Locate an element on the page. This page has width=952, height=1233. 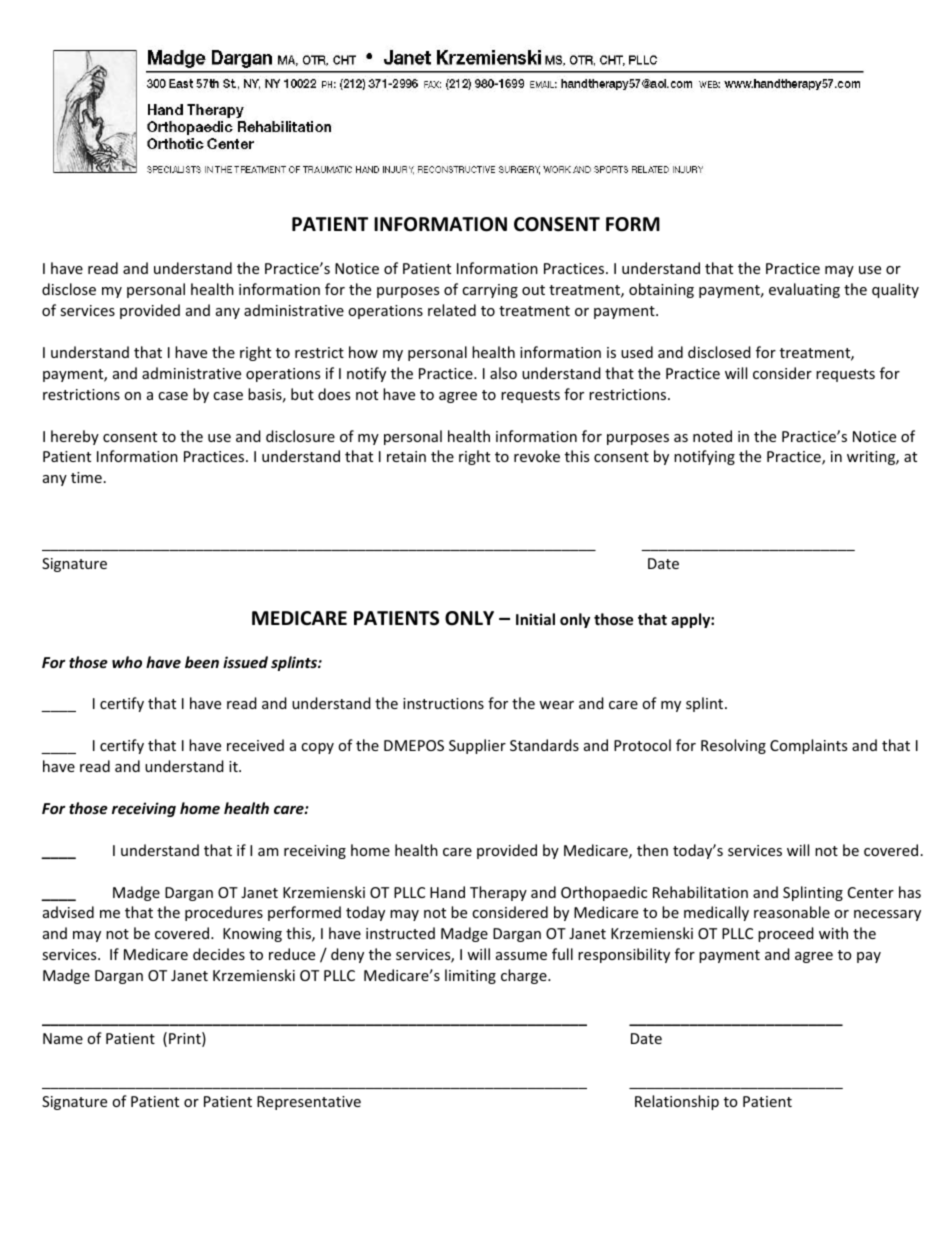
how is located at coordinates (363, 352).
